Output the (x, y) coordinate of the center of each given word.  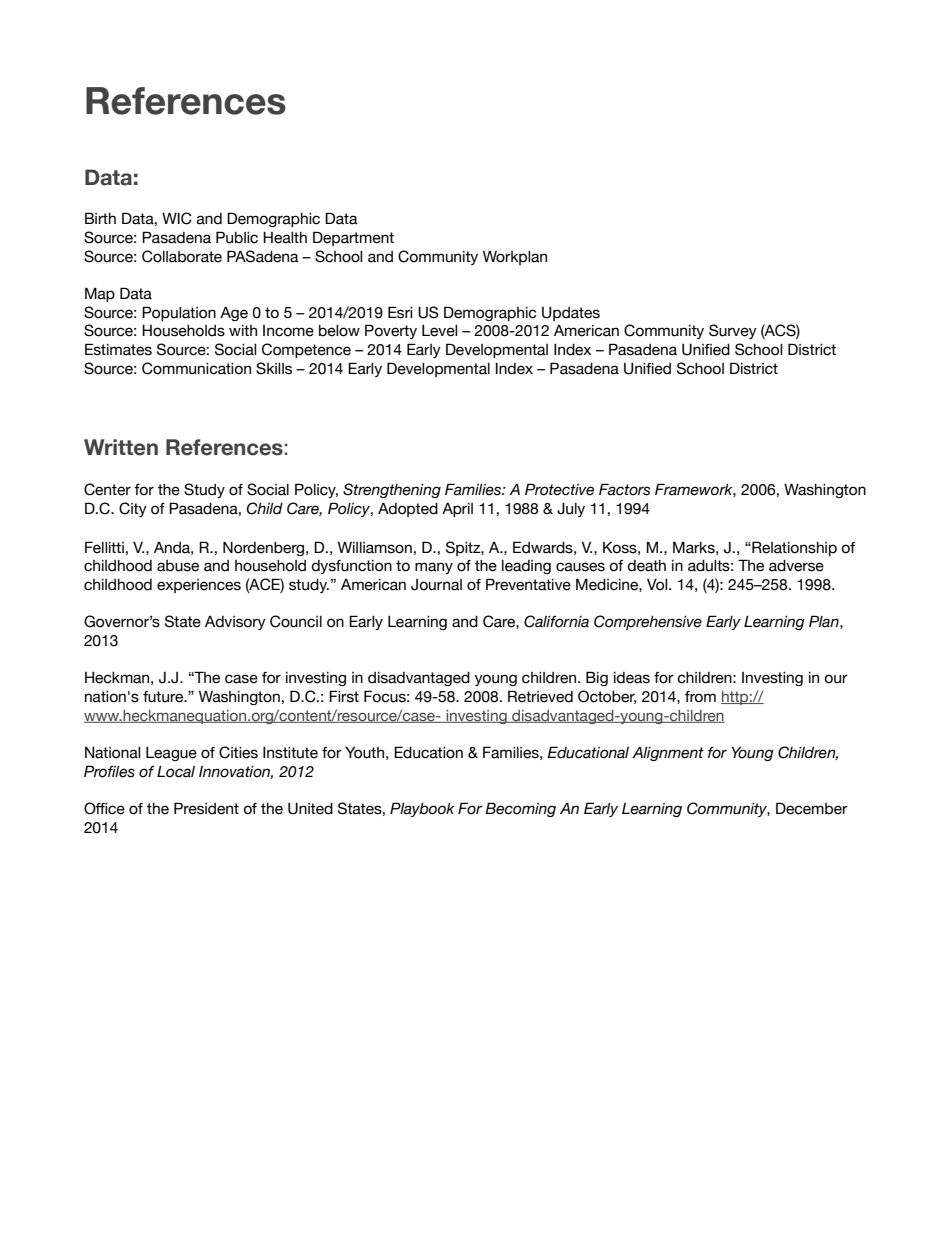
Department (353, 238)
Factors (624, 489)
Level (439, 331)
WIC (177, 218)
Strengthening (392, 490)
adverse (796, 566)
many (434, 568)
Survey (733, 331)
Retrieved (540, 696)
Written (121, 447)
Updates (571, 314)
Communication (196, 368)
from (700, 697)
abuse (178, 566)
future (164, 697)
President (206, 808)
